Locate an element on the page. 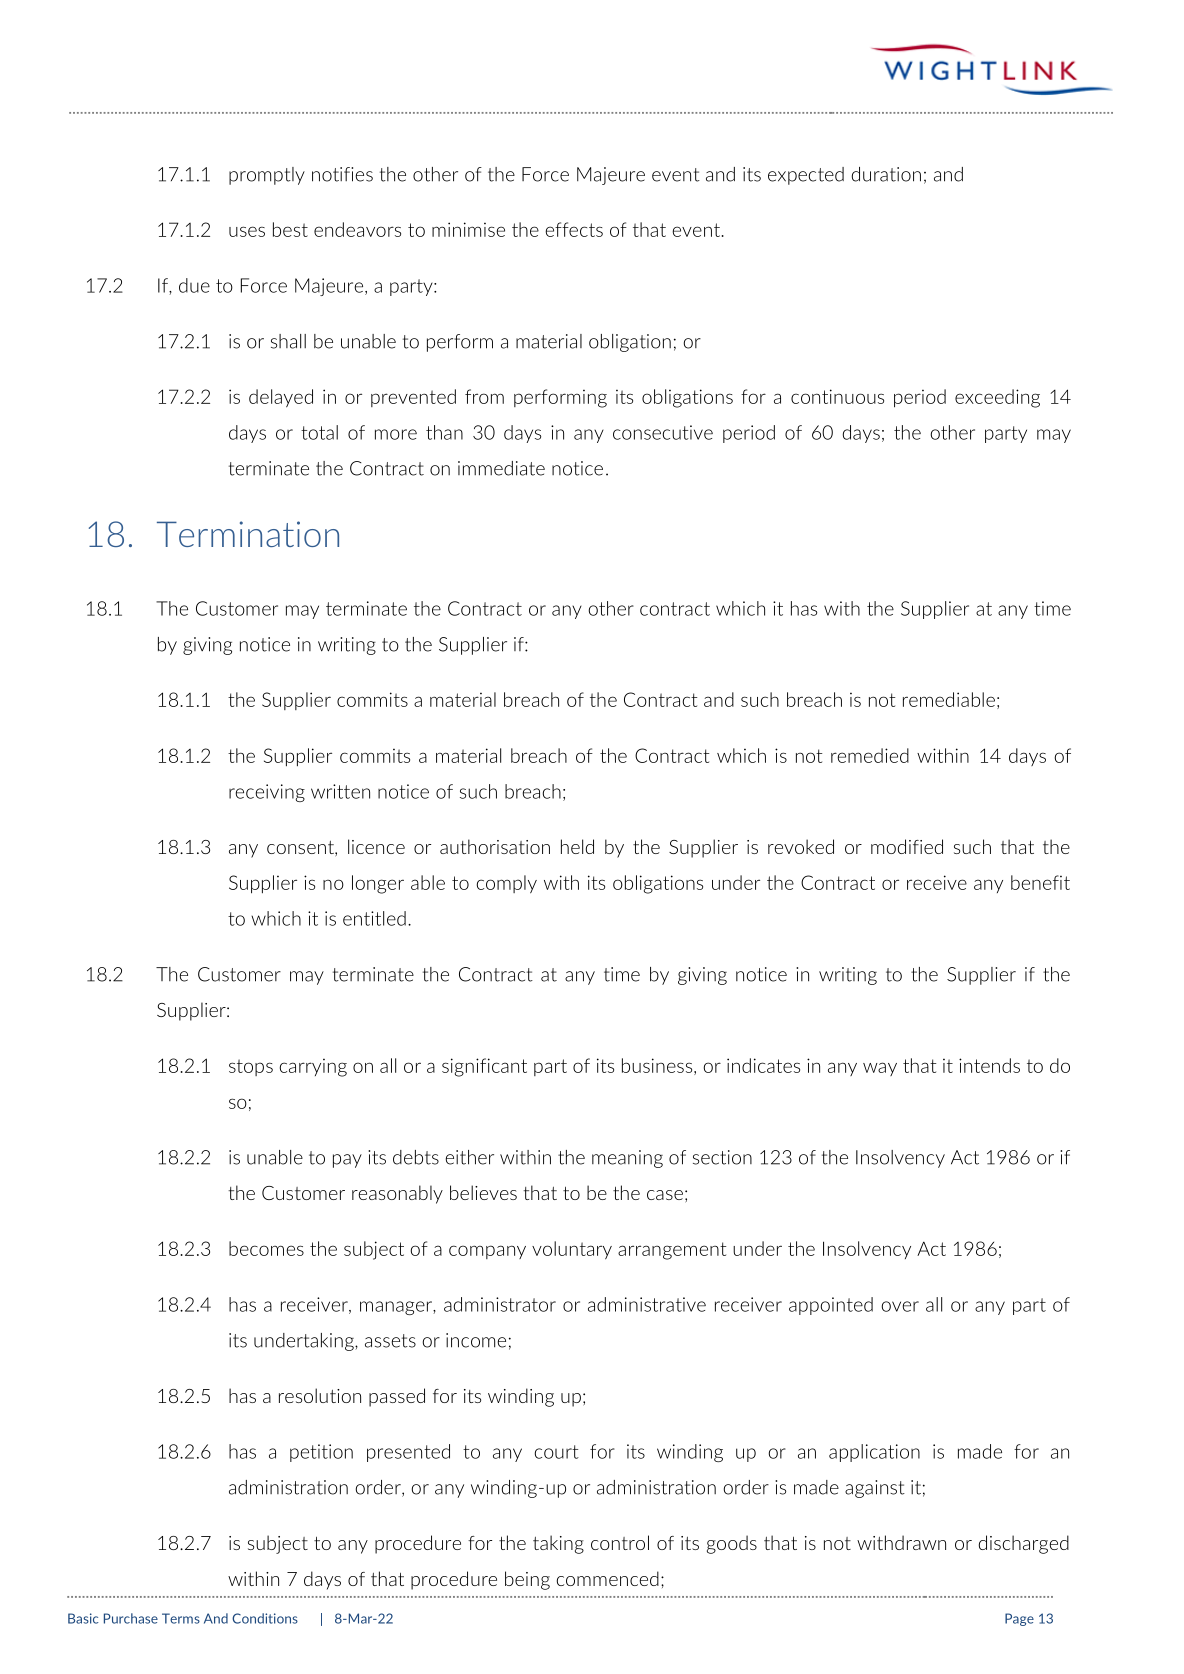 The width and height of the document is (1184, 1674). Terms is located at coordinates (181, 1618).
